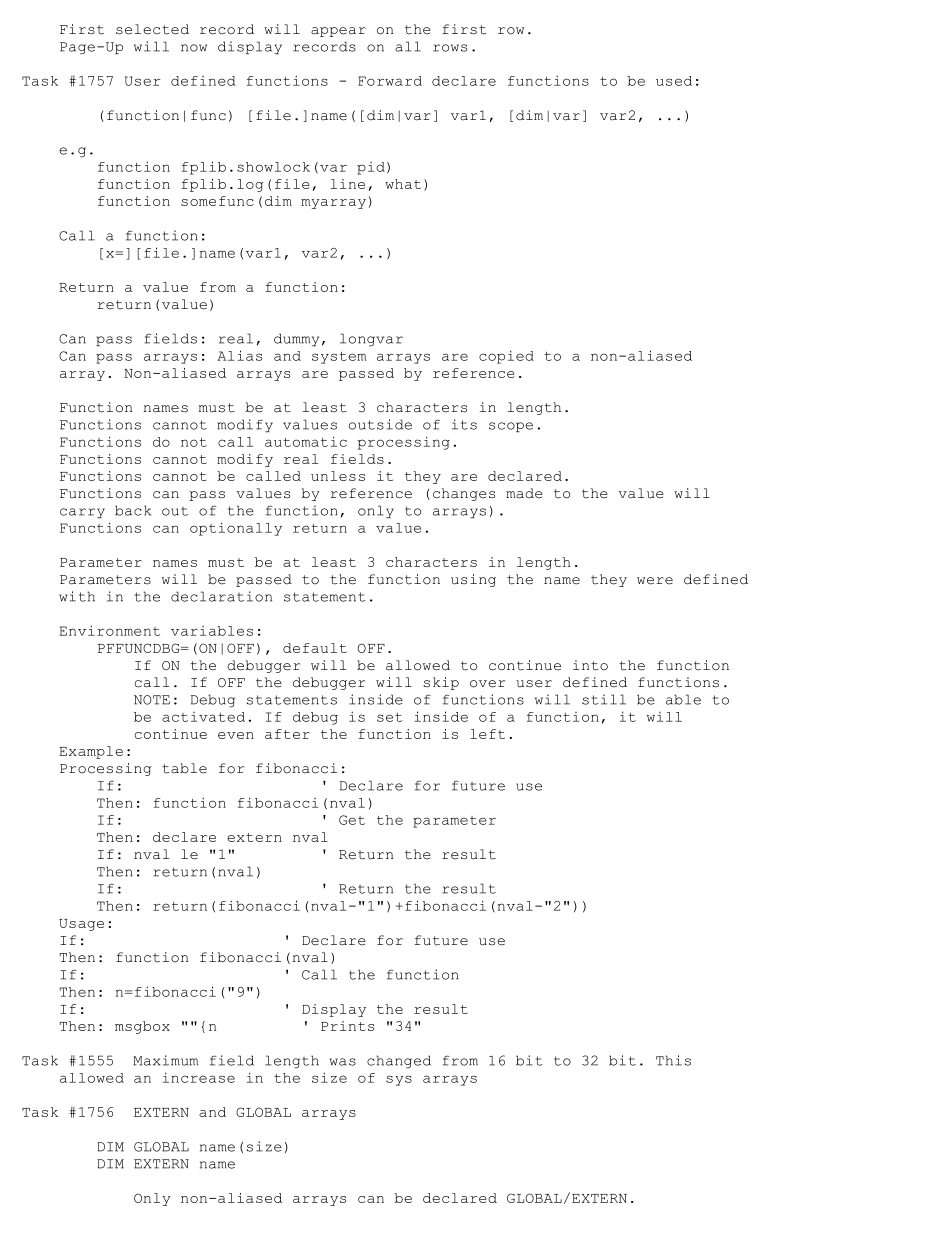 The width and height of the document is (952, 1233). What do you see at coordinates (152, 29) in the document?
I see `selected` at bounding box center [152, 29].
